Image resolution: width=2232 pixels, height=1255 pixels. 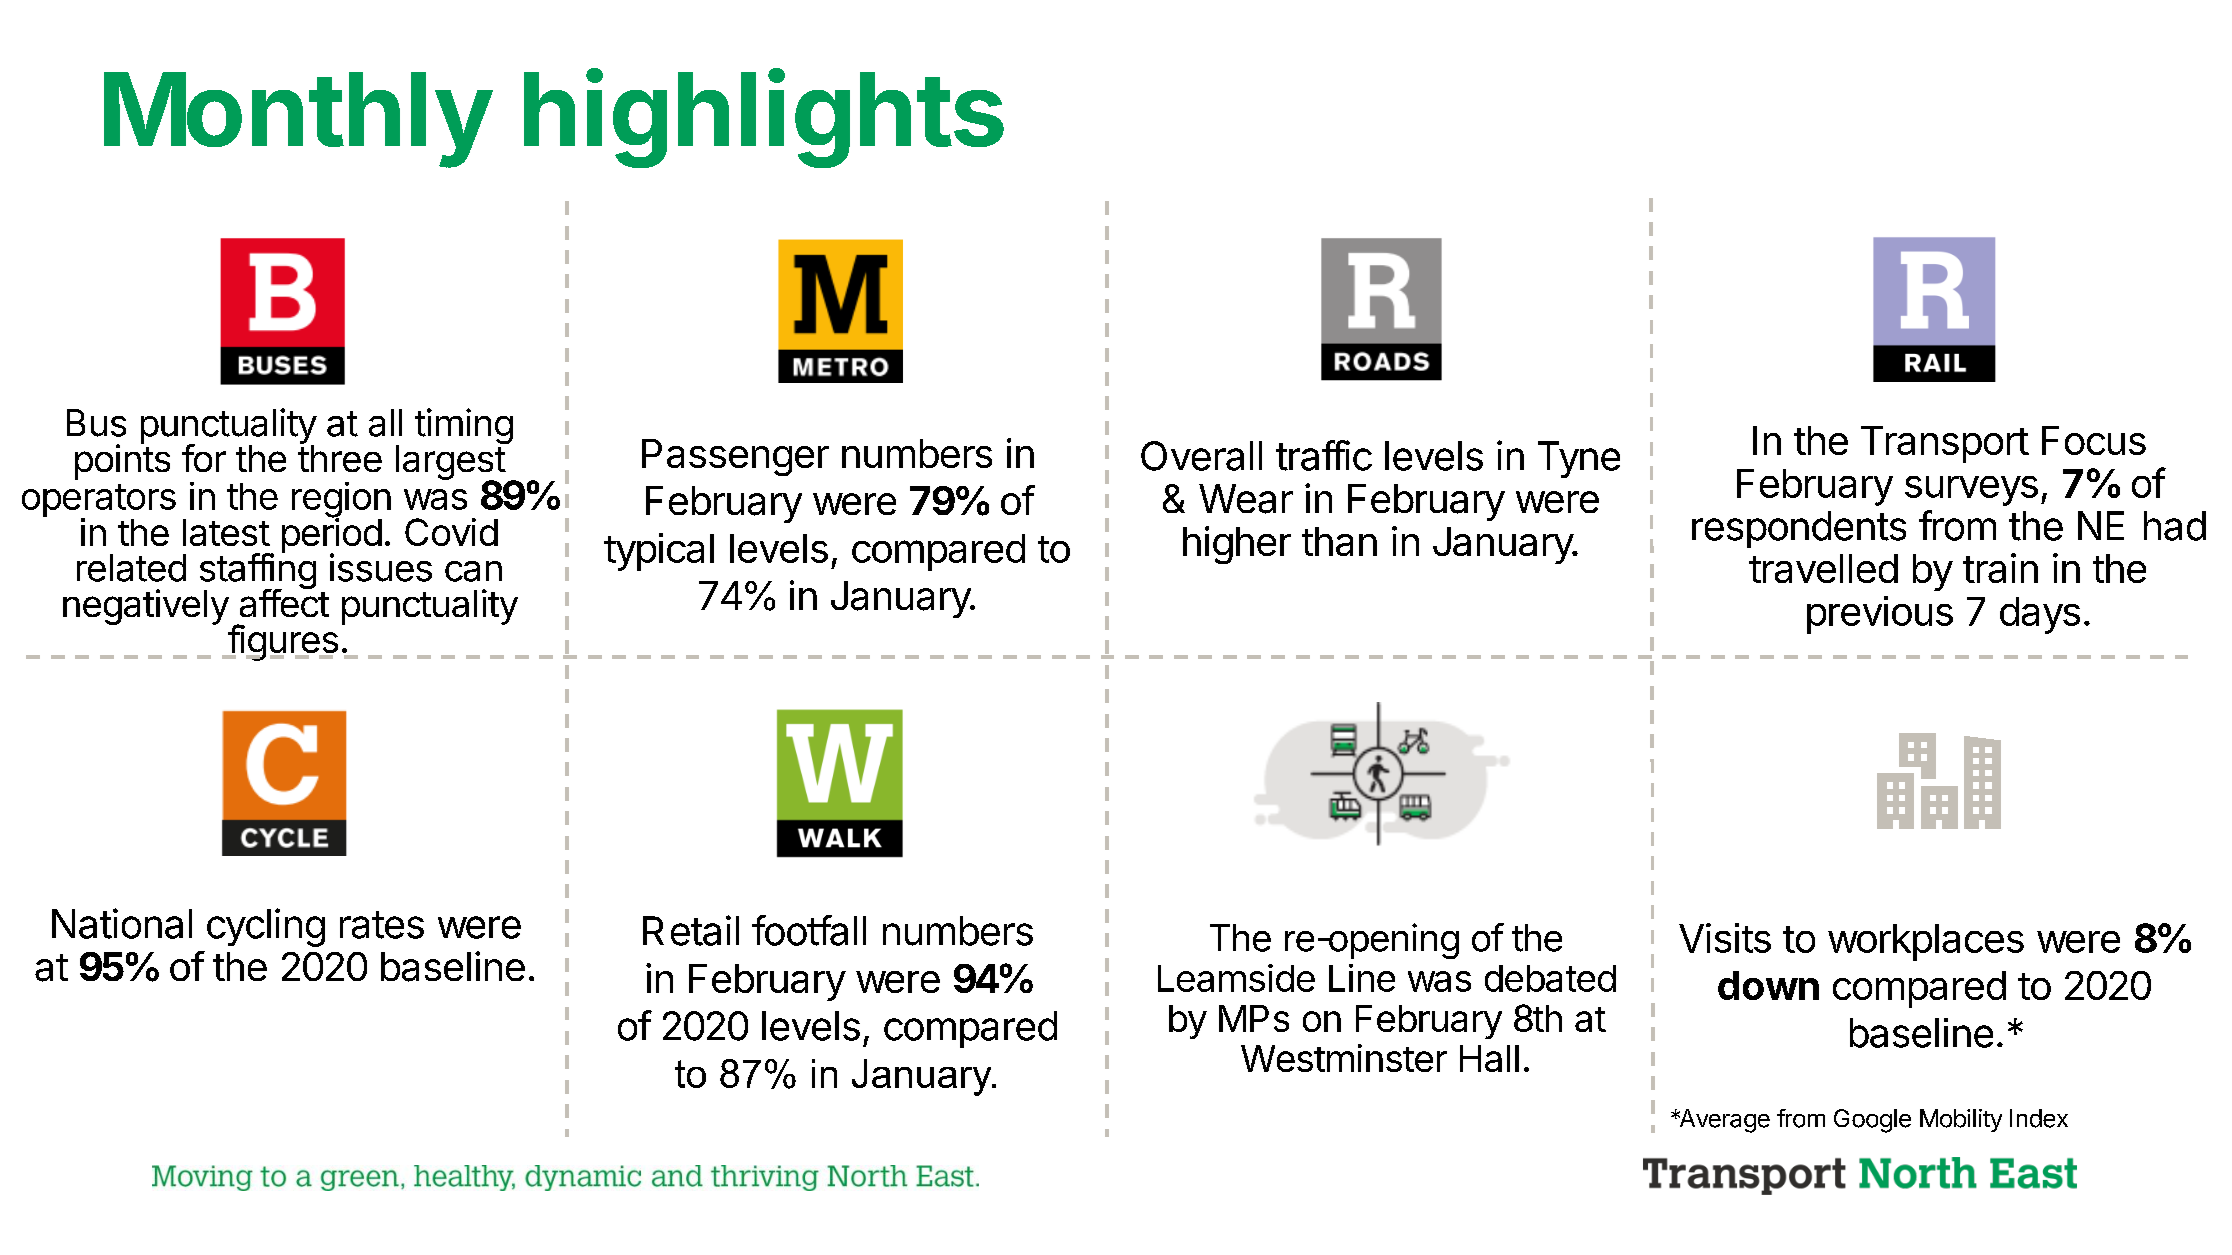 I want to click on footfall, so click(x=809, y=930).
